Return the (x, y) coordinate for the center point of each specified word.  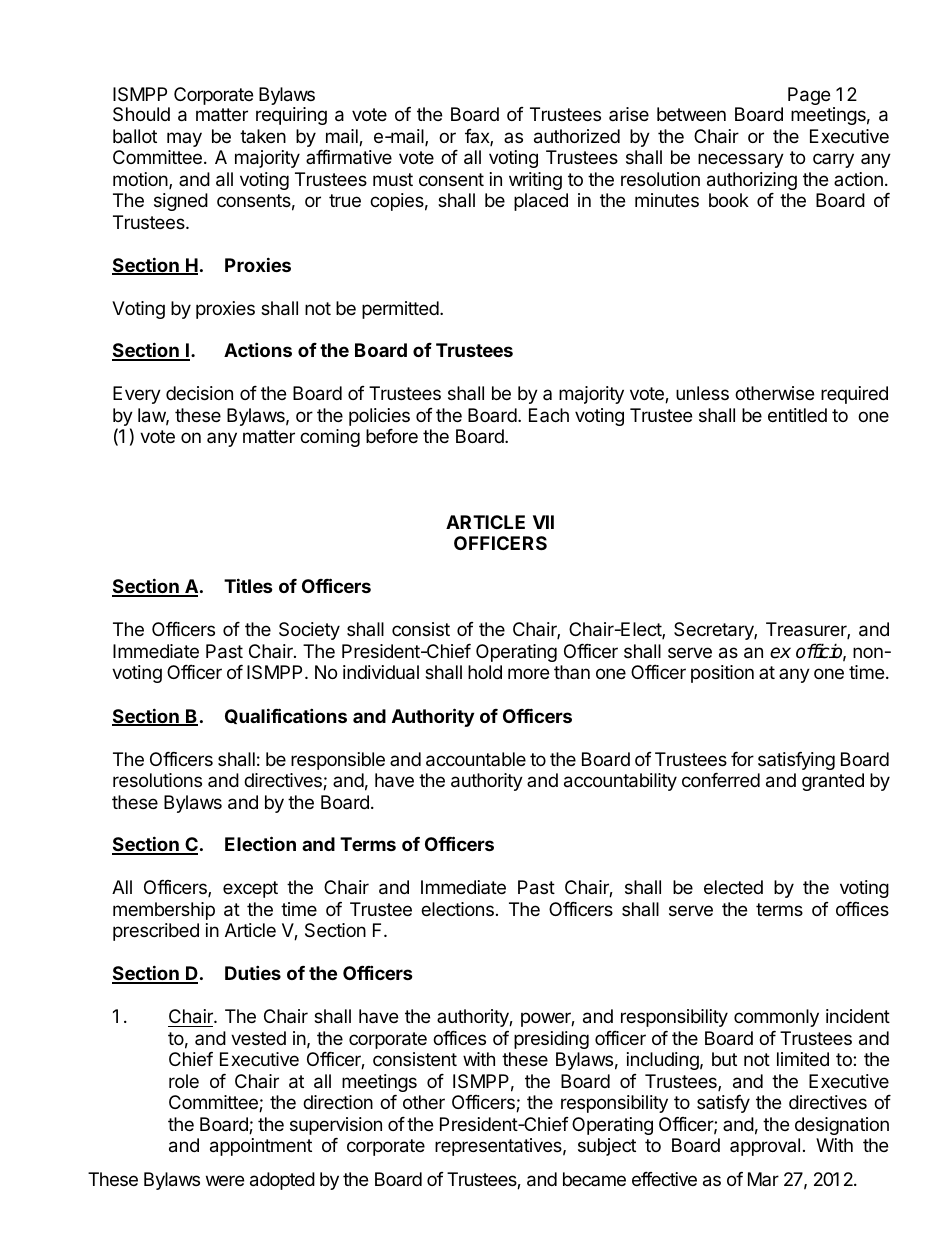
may (184, 139)
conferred (721, 780)
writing (535, 181)
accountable (476, 759)
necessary (741, 160)
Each (549, 415)
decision (199, 393)
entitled (797, 415)
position (722, 674)
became (594, 1179)
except (250, 889)
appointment (261, 1147)
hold (485, 672)
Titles (248, 585)
